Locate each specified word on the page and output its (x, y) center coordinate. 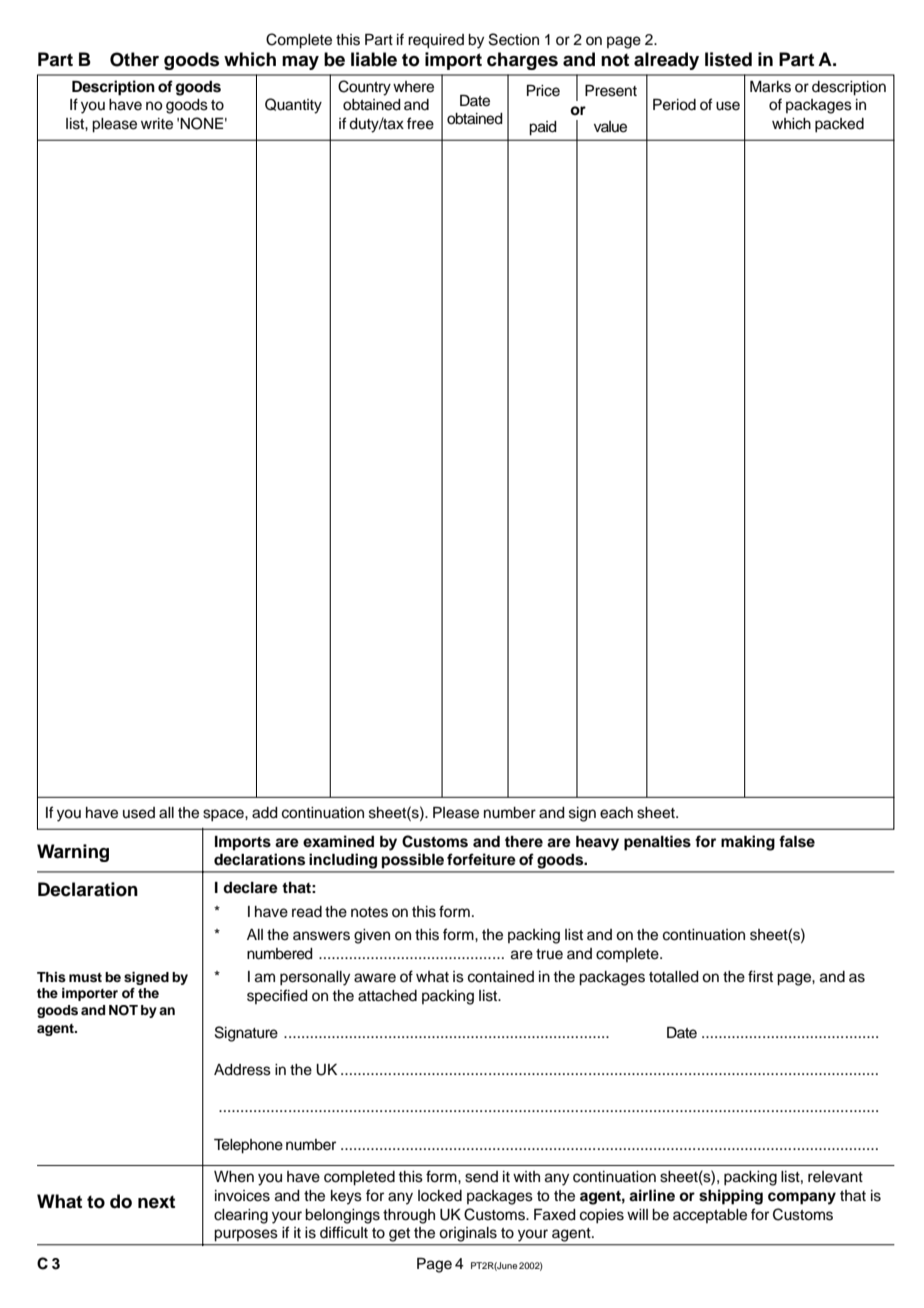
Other (134, 59)
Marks (770, 87)
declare (250, 888)
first (760, 976)
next (156, 1202)
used (139, 813)
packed (839, 125)
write (157, 124)
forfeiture (481, 859)
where (413, 87)
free (420, 123)
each (616, 813)
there (524, 841)
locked (440, 1196)
